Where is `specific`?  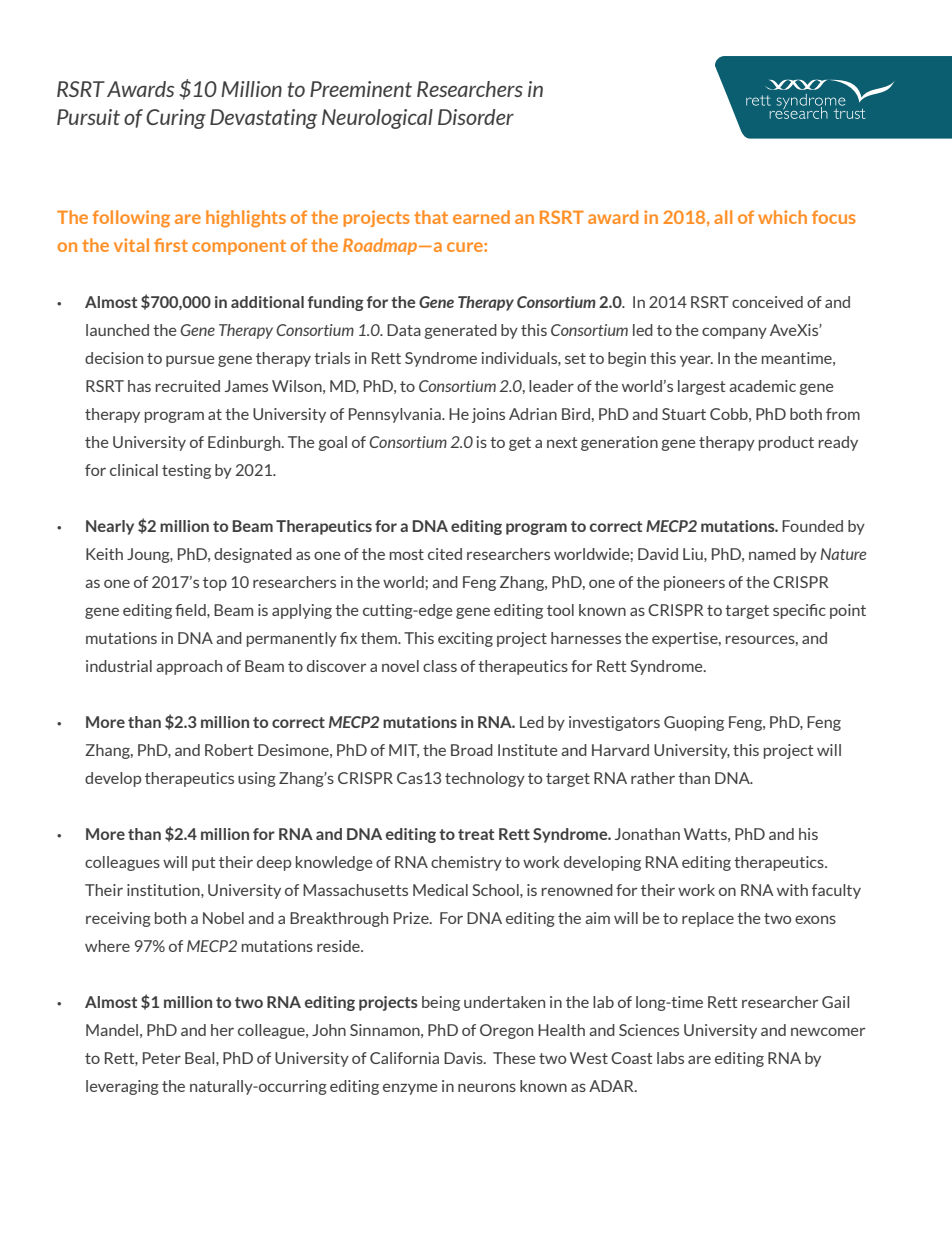 specific is located at coordinates (799, 611).
